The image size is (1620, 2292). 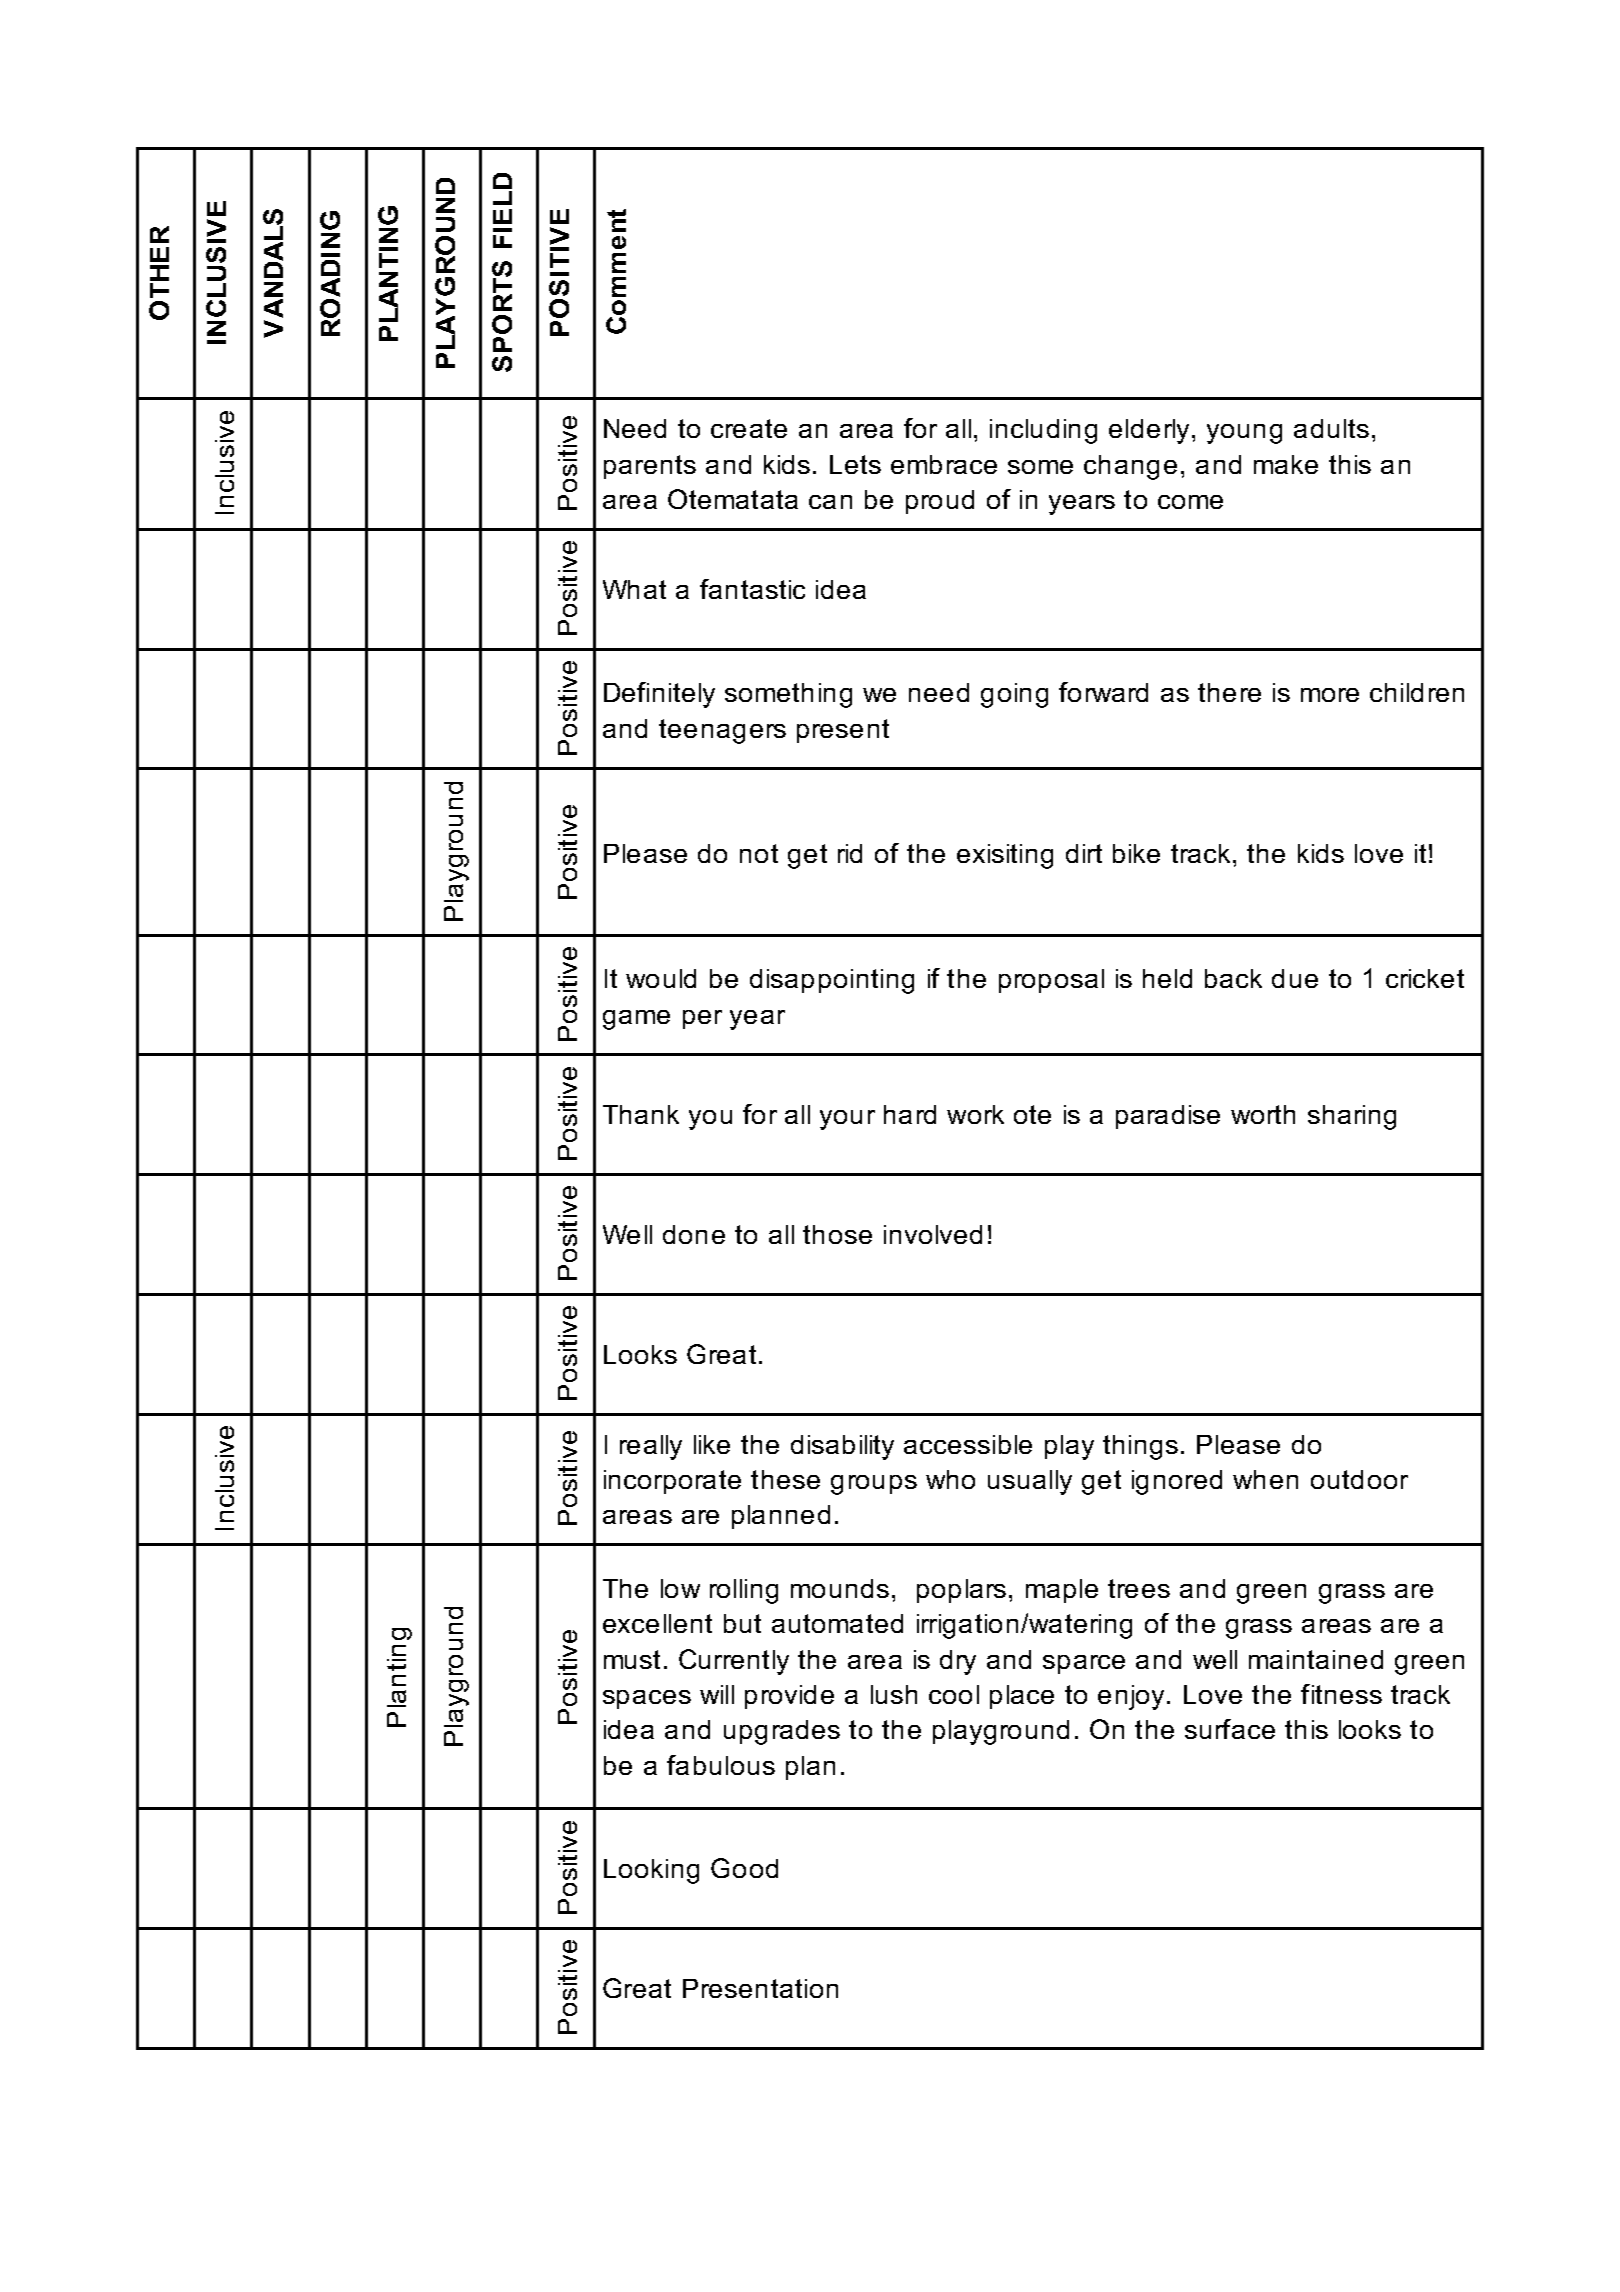 I want to click on place, so click(x=1022, y=1697).
